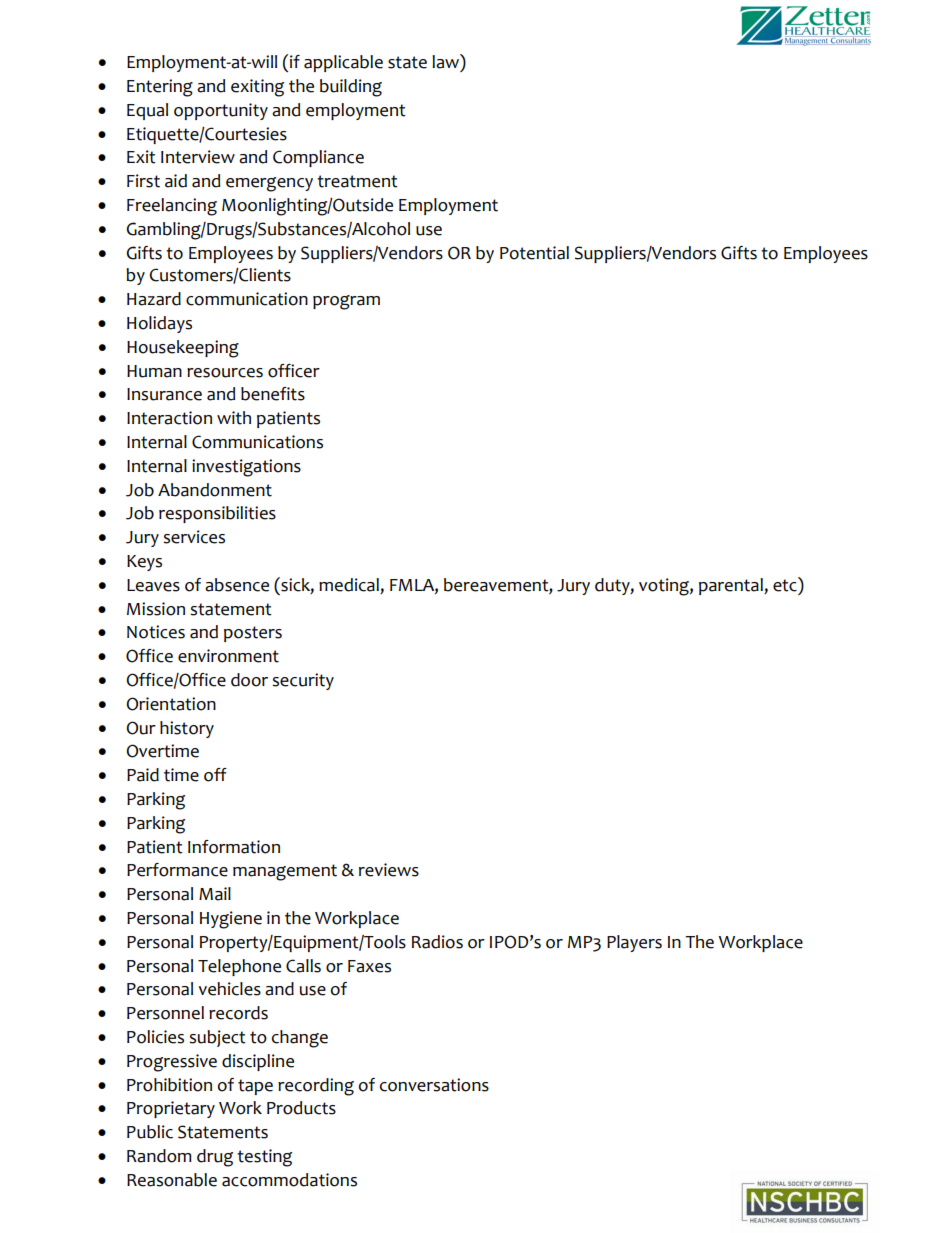 Image resolution: width=952 pixels, height=1233 pixels. What do you see at coordinates (732, 586) in the page?
I see `parental` at bounding box center [732, 586].
